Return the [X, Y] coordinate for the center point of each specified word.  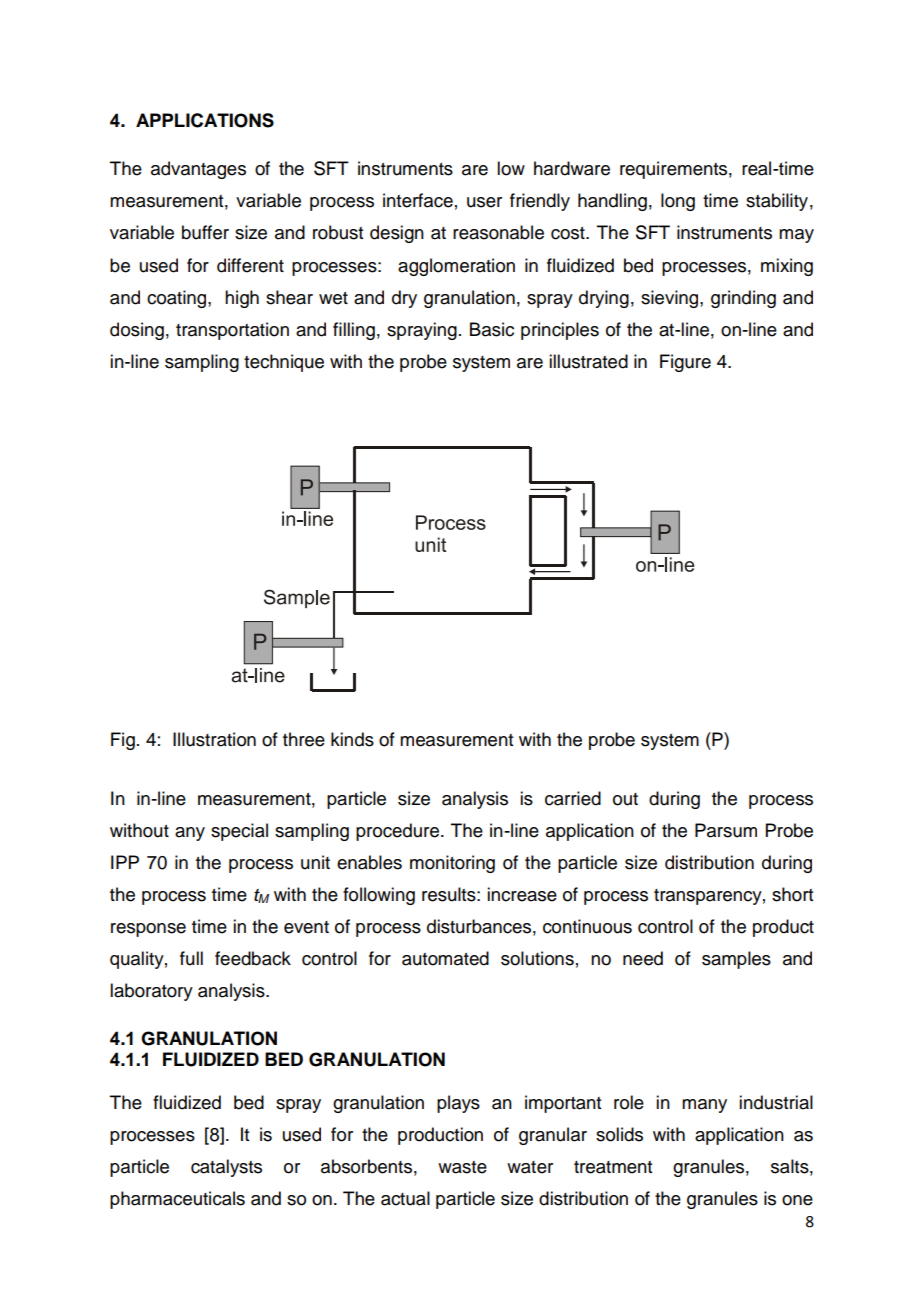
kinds [352, 739]
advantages [198, 170]
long [678, 202]
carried [573, 798]
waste [462, 1167]
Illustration [214, 739]
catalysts [226, 1168]
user [484, 202]
